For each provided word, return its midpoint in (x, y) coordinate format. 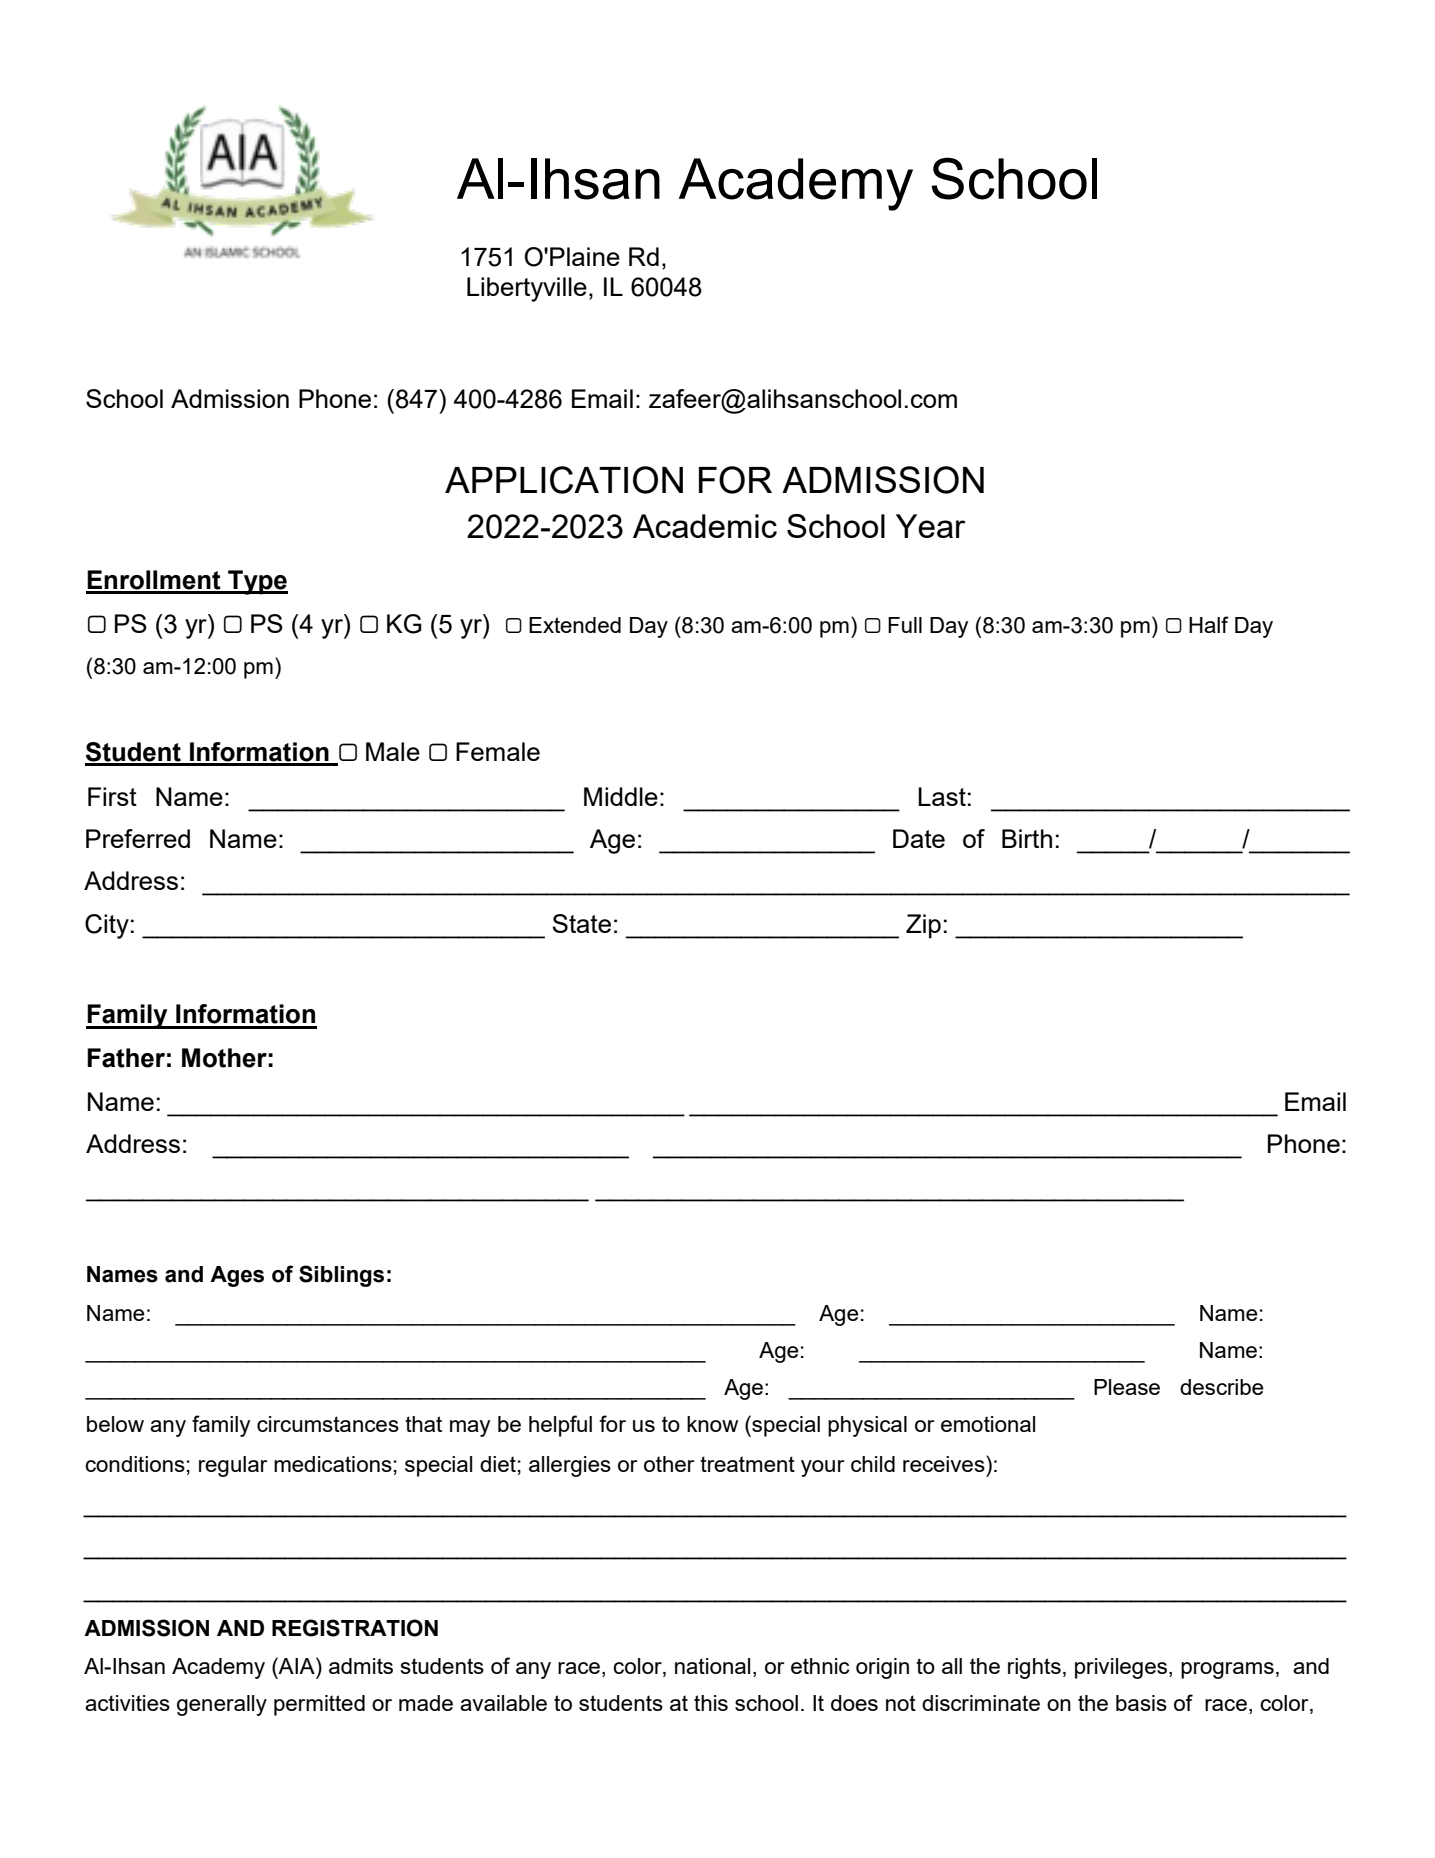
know (712, 1424)
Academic (705, 526)
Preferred (138, 838)
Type (257, 582)
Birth (1027, 838)
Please (1127, 1387)
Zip (923, 926)
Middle (621, 796)
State (581, 923)
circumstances (328, 1424)
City (107, 926)
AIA (297, 1665)
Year (931, 526)
